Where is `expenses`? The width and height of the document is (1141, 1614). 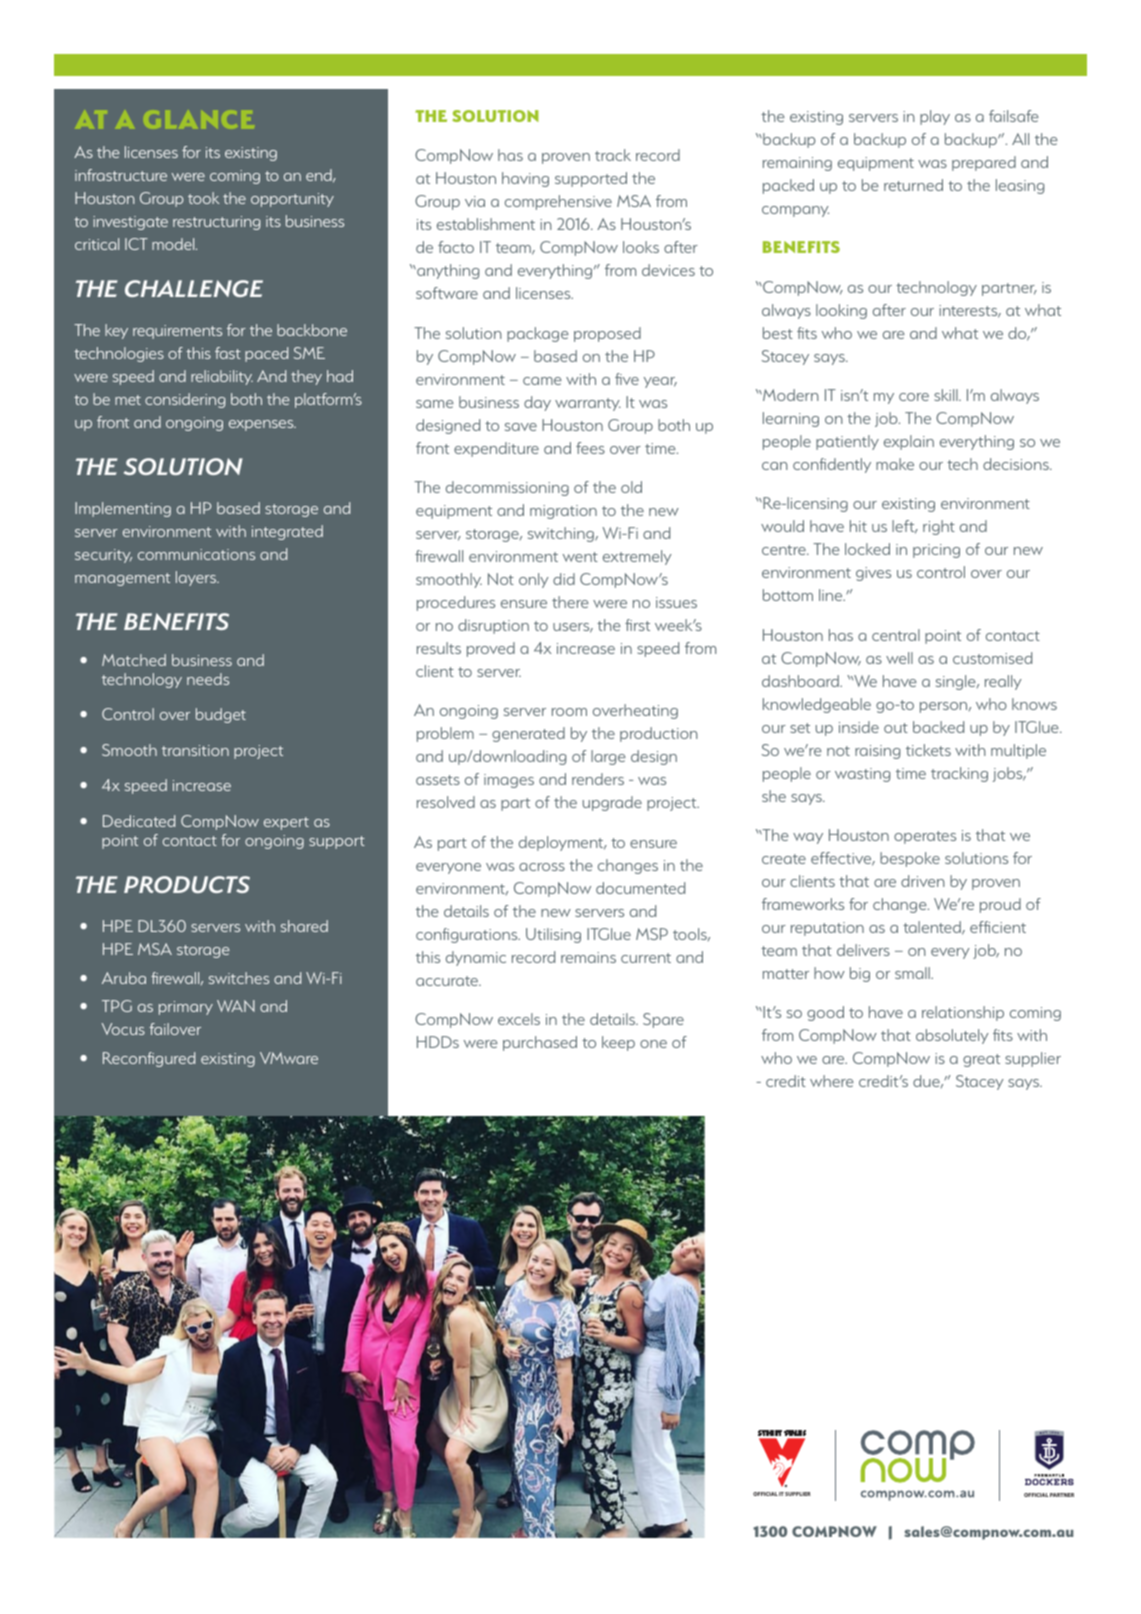
expenses is located at coordinates (262, 425).
